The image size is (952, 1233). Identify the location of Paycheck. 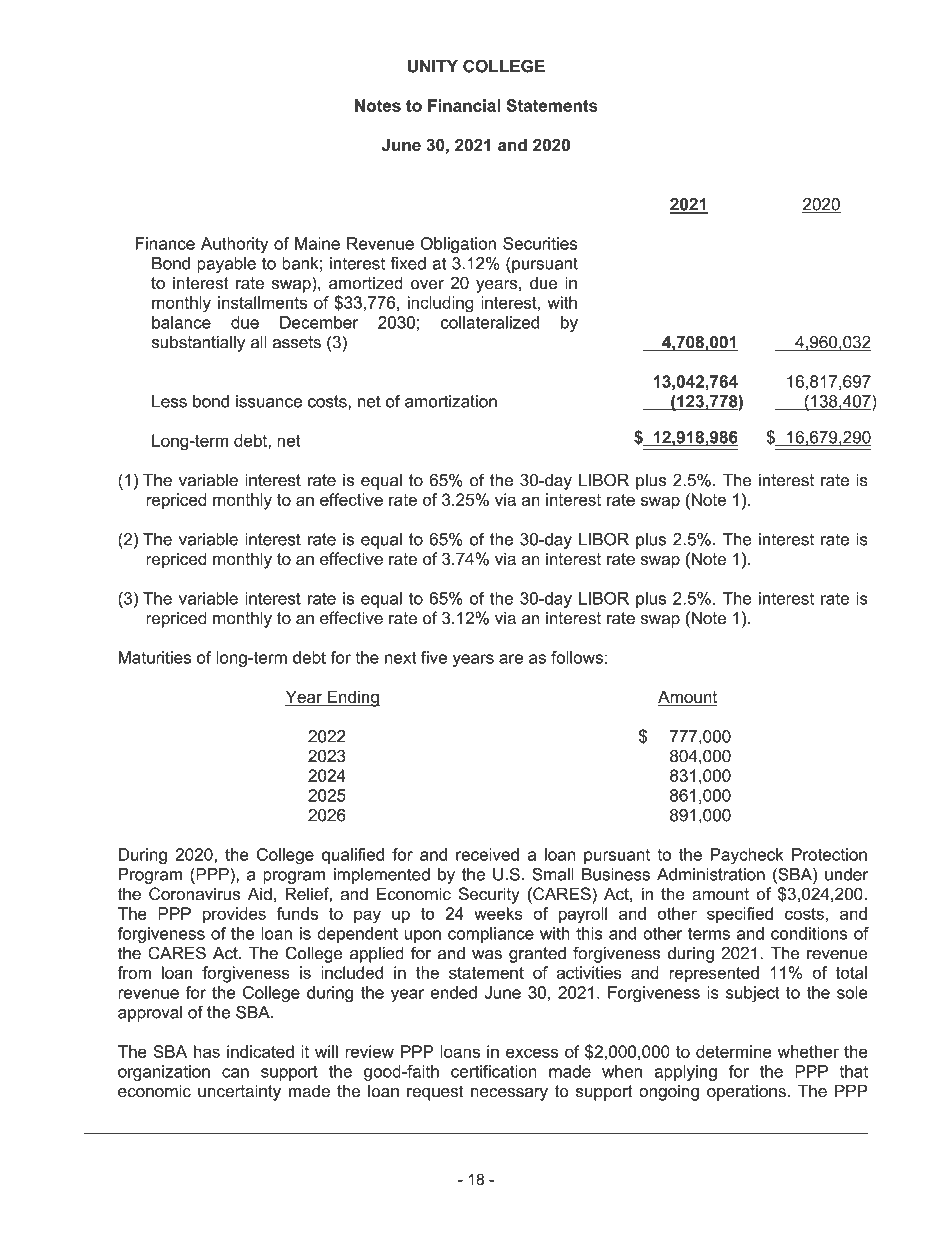
(747, 856).
